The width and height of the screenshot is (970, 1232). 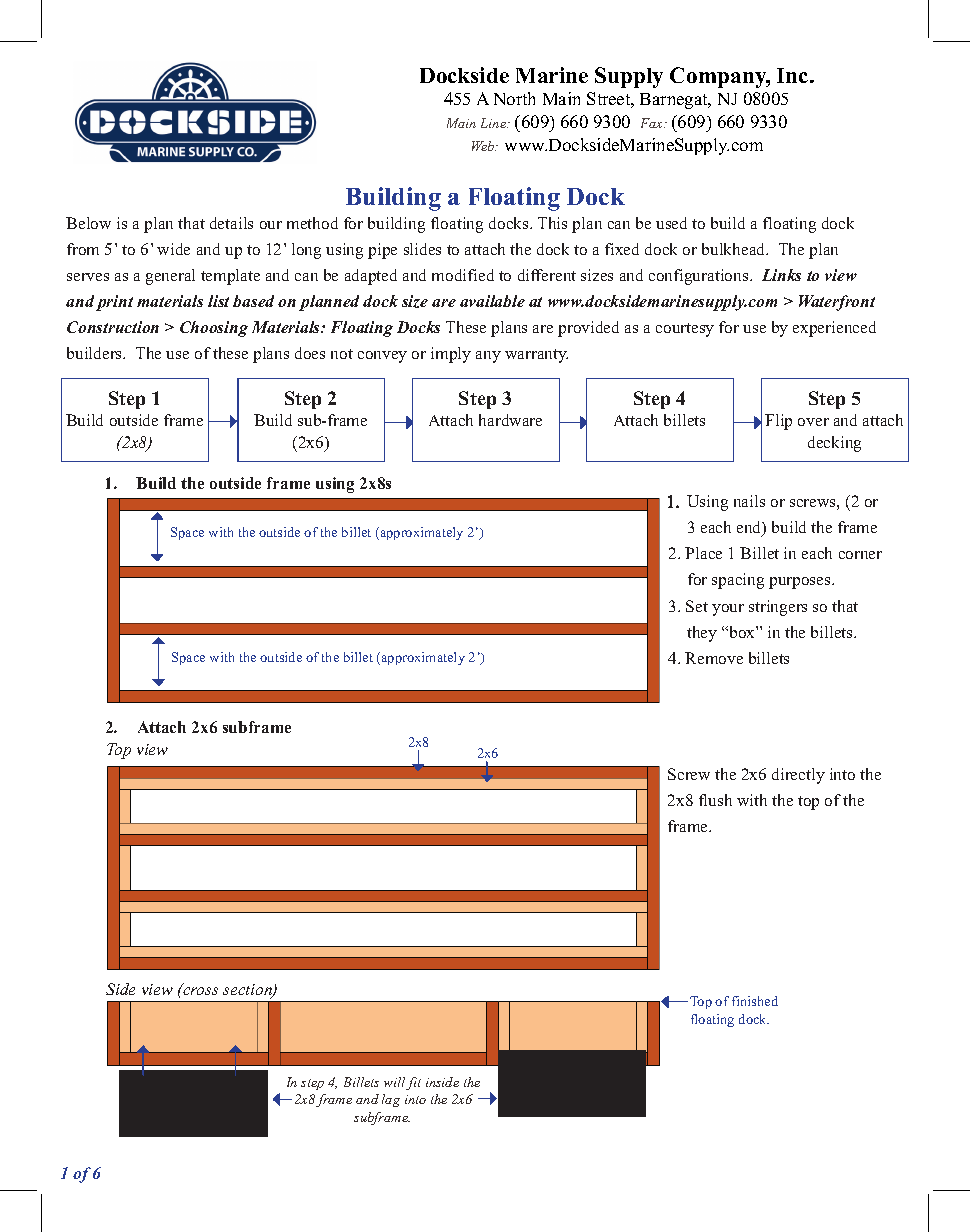 I want to click on details, so click(x=231, y=223).
